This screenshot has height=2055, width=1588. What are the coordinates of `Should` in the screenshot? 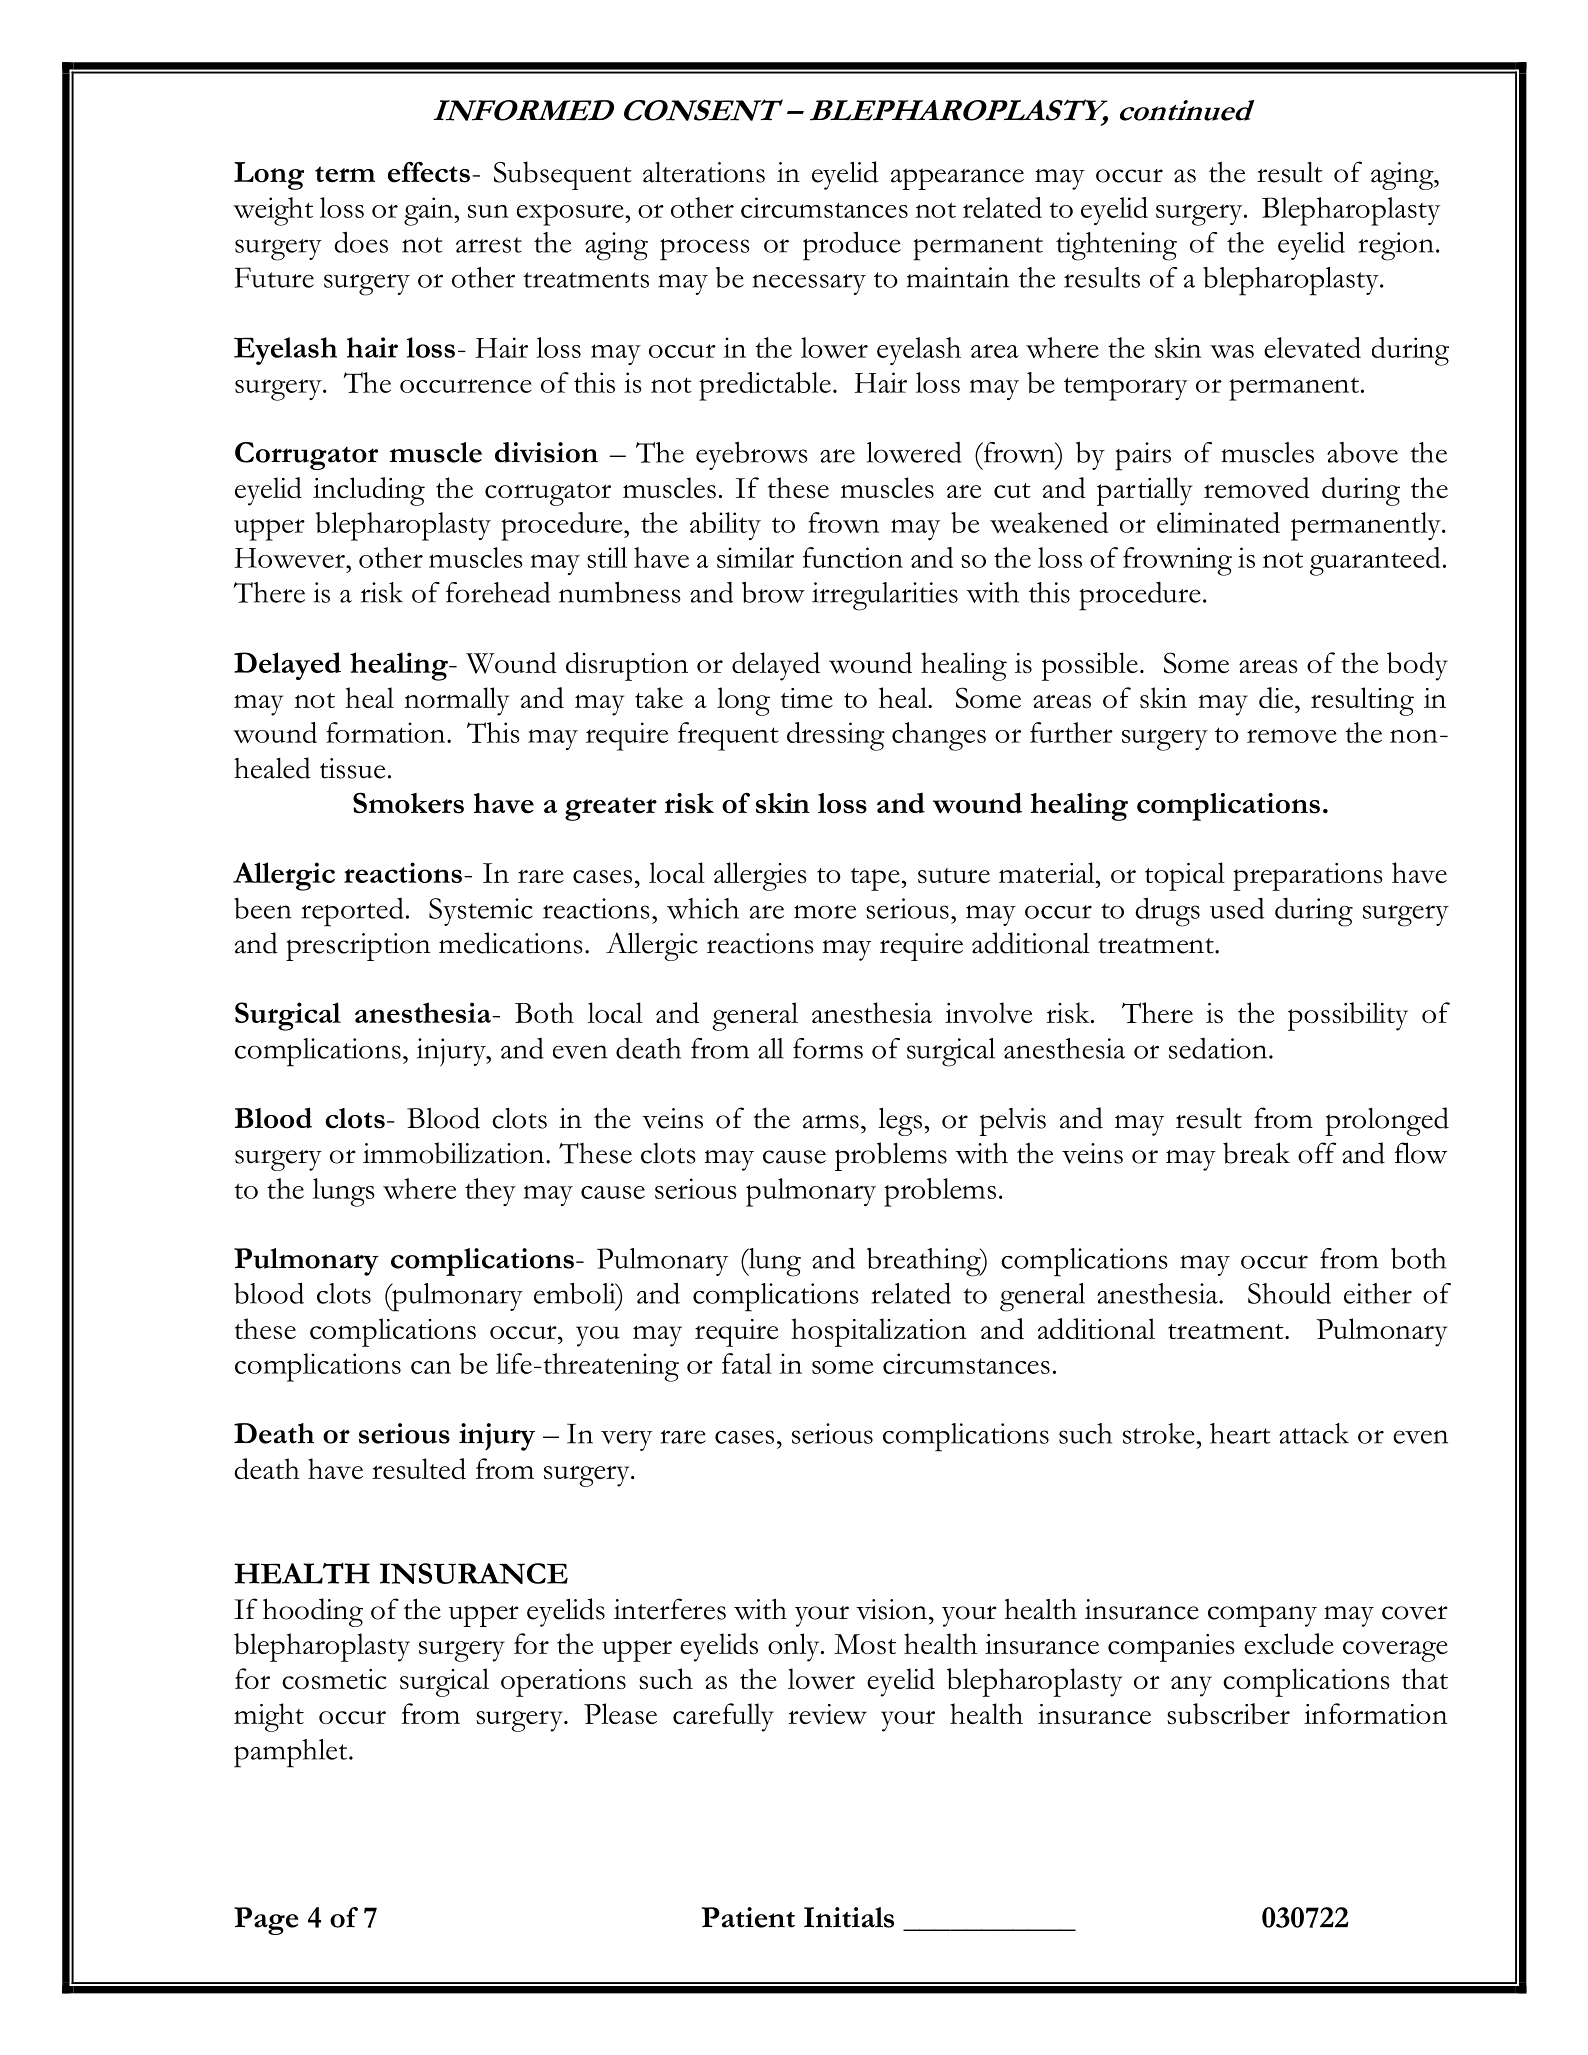 It's located at (1289, 1293).
